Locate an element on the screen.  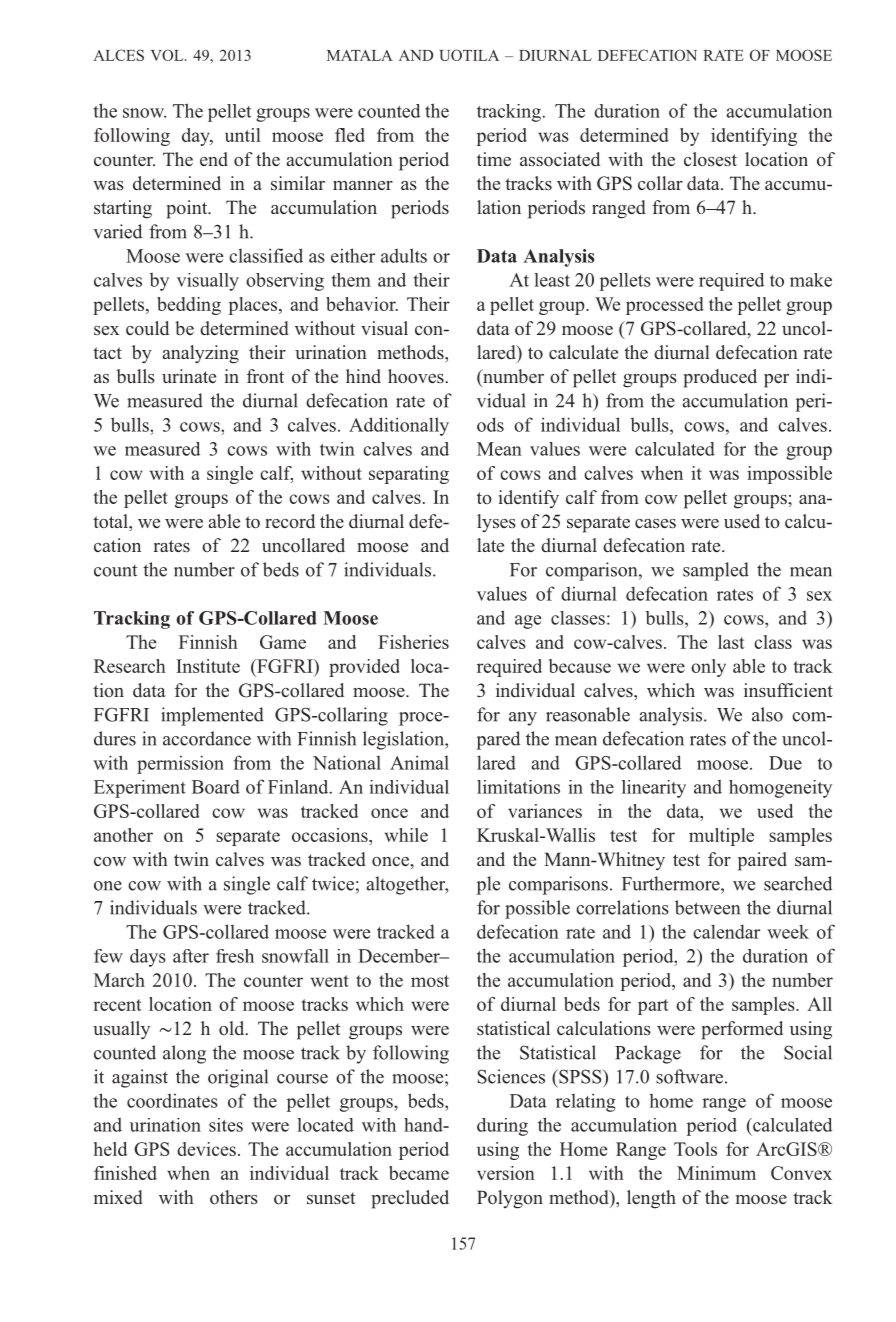
permission is located at coordinates (180, 764).
